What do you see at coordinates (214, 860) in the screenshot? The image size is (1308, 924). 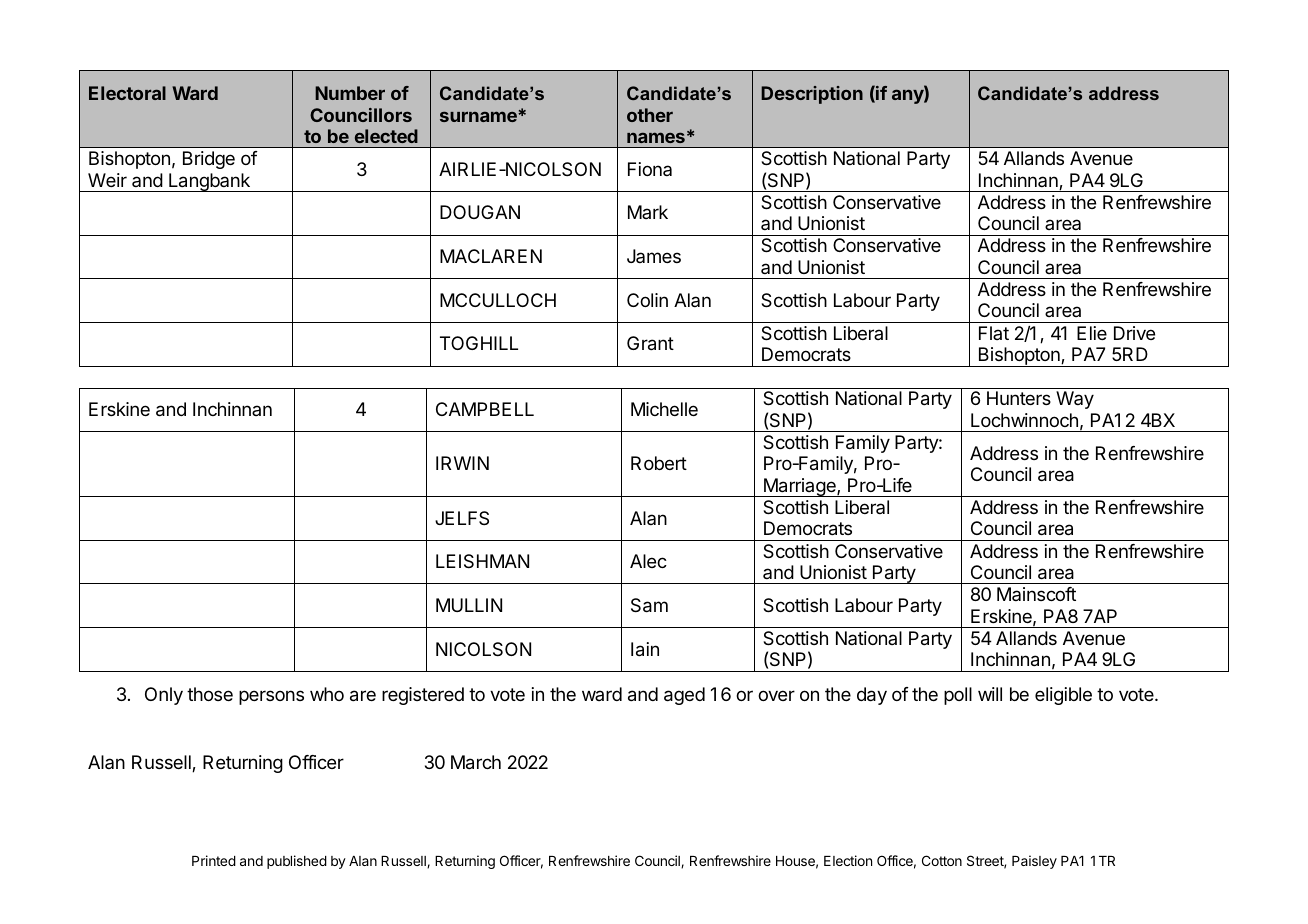 I see `Printed` at bounding box center [214, 860].
